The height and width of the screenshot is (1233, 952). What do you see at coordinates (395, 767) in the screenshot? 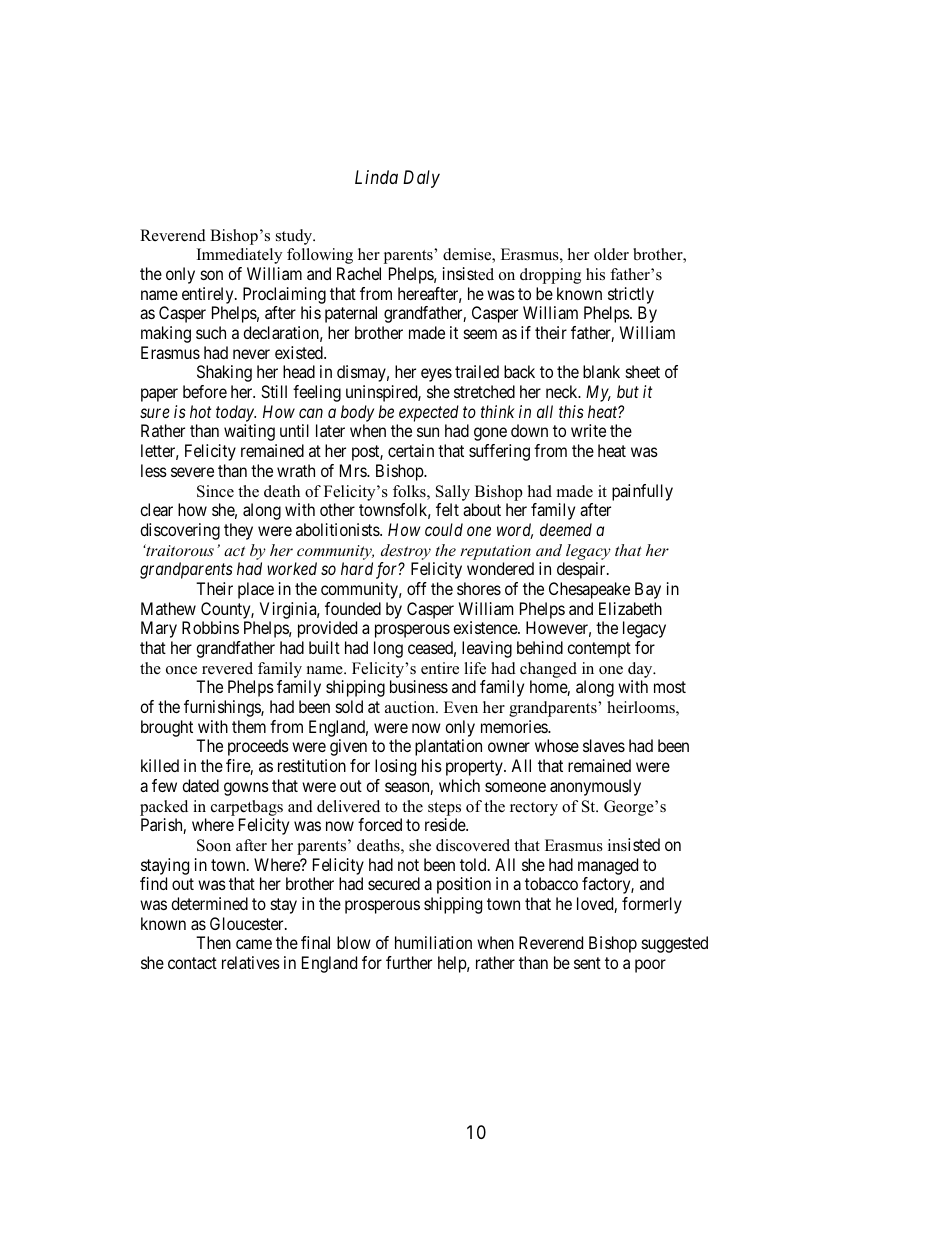
I see `losing` at bounding box center [395, 767].
